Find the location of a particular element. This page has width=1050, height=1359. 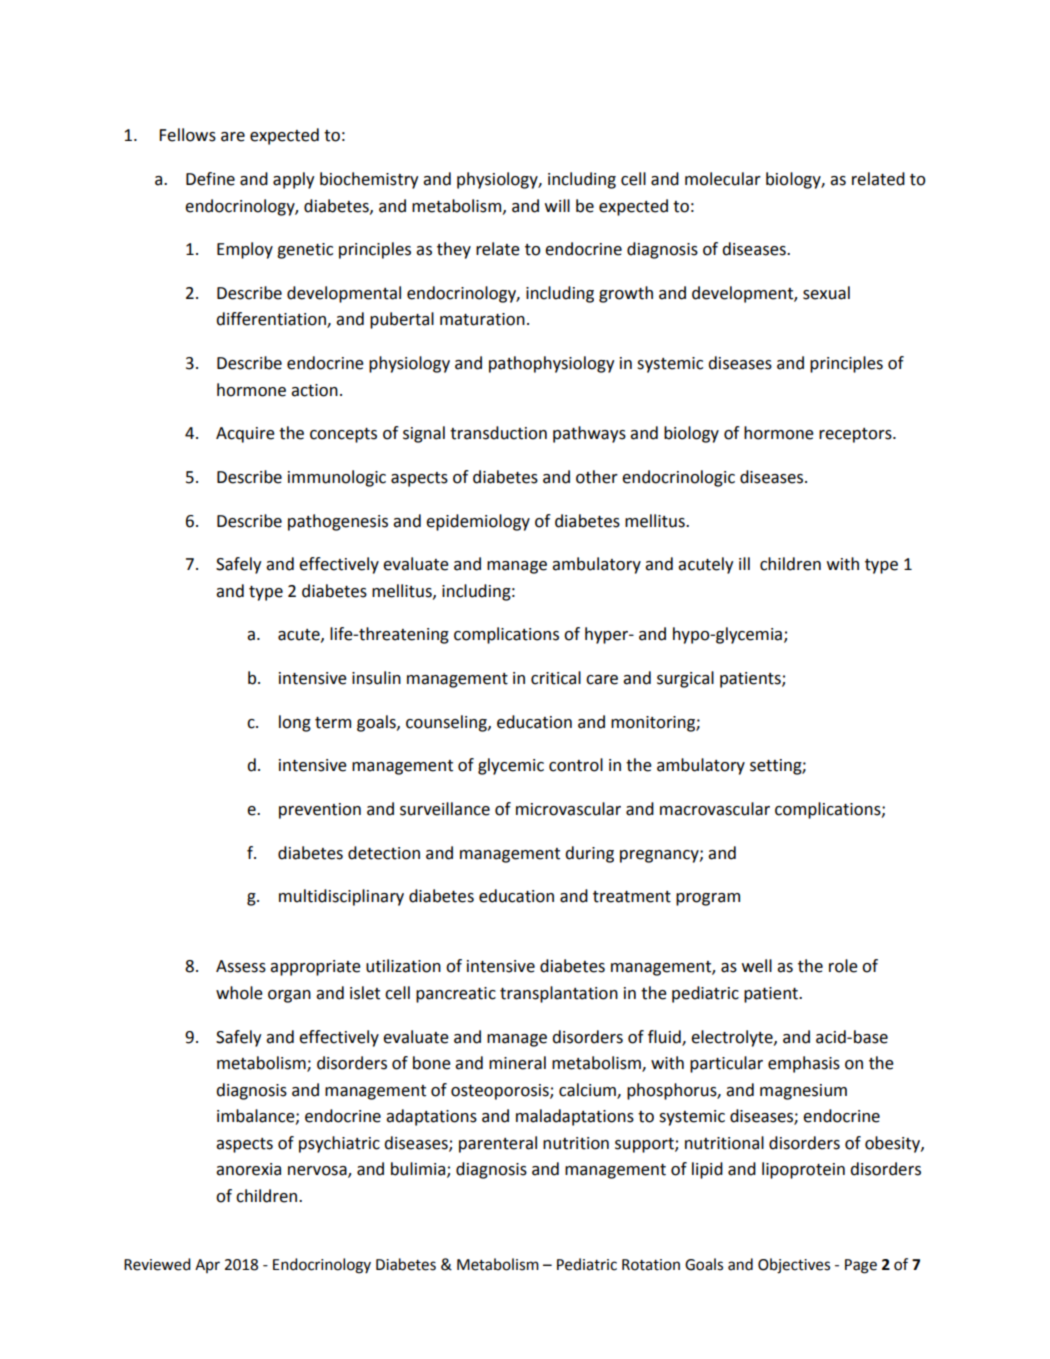

critical is located at coordinates (556, 678).
